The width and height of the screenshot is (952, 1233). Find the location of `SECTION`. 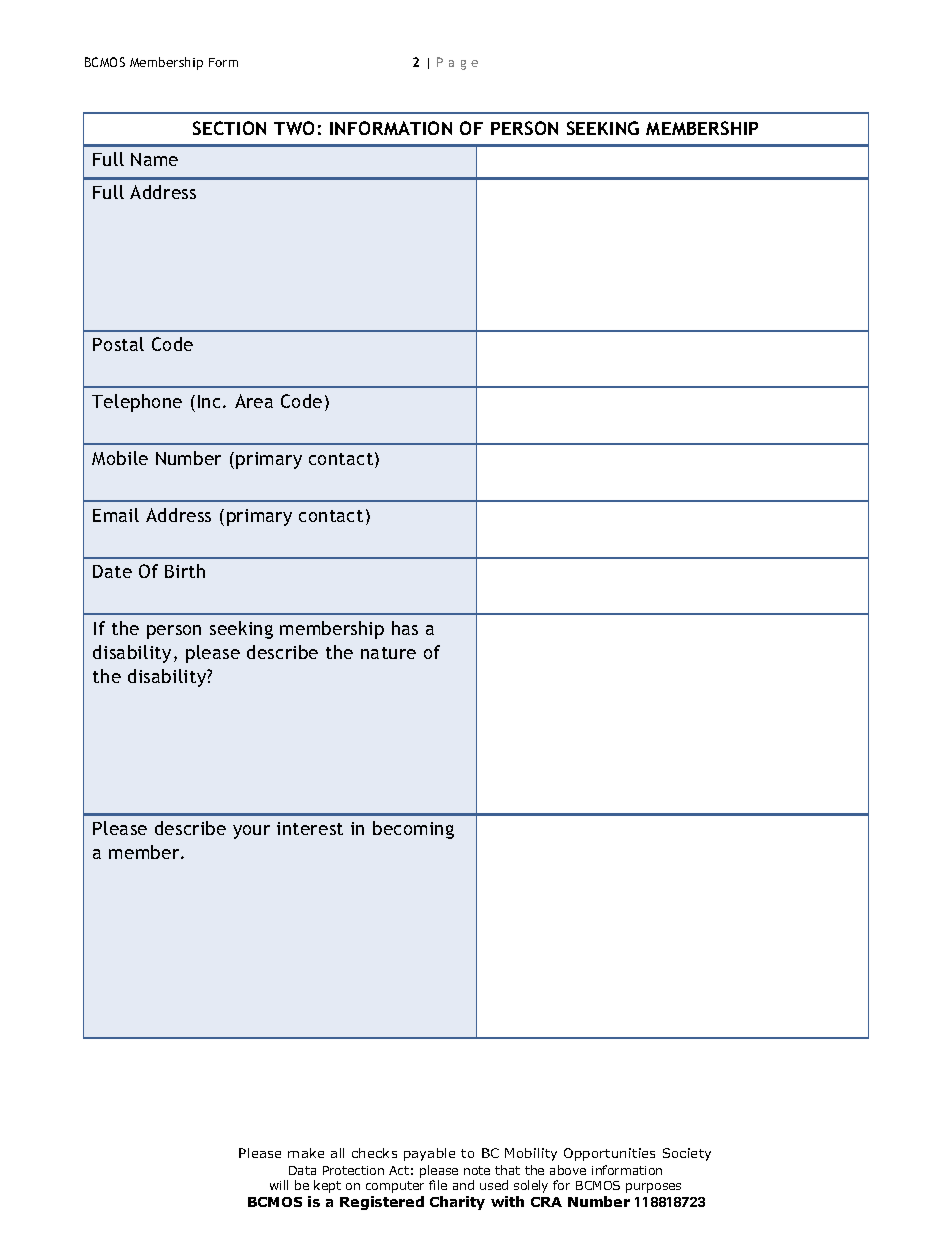

SECTION is located at coordinates (229, 128).
